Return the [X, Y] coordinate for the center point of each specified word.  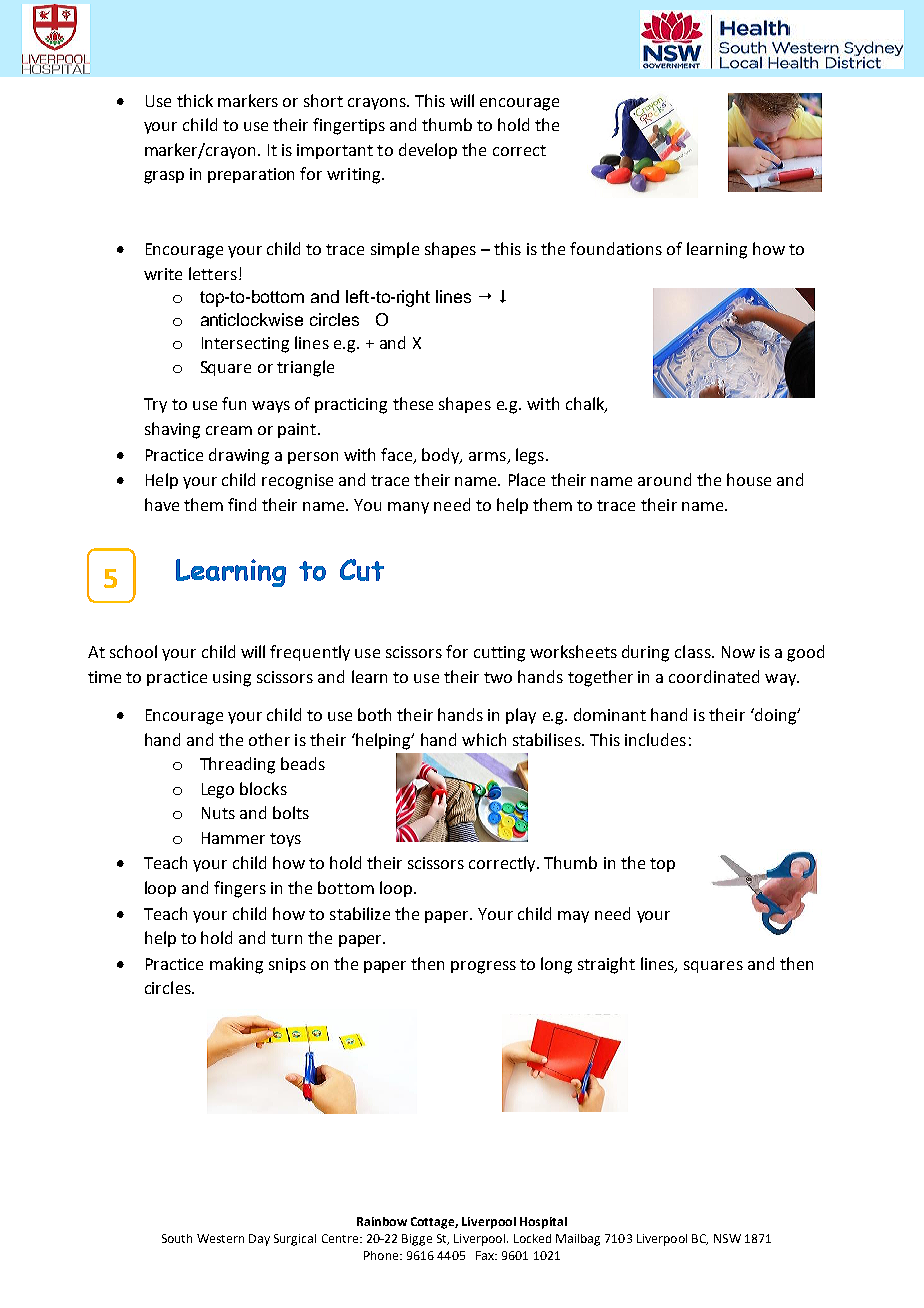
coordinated [714, 676]
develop [428, 151]
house [749, 479]
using [232, 679]
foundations [616, 248]
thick [195, 100]
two [498, 677]
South [177, 1238]
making [236, 965]
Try [155, 405]
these [413, 403]
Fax [486, 1255]
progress [483, 967]
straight [606, 965]
